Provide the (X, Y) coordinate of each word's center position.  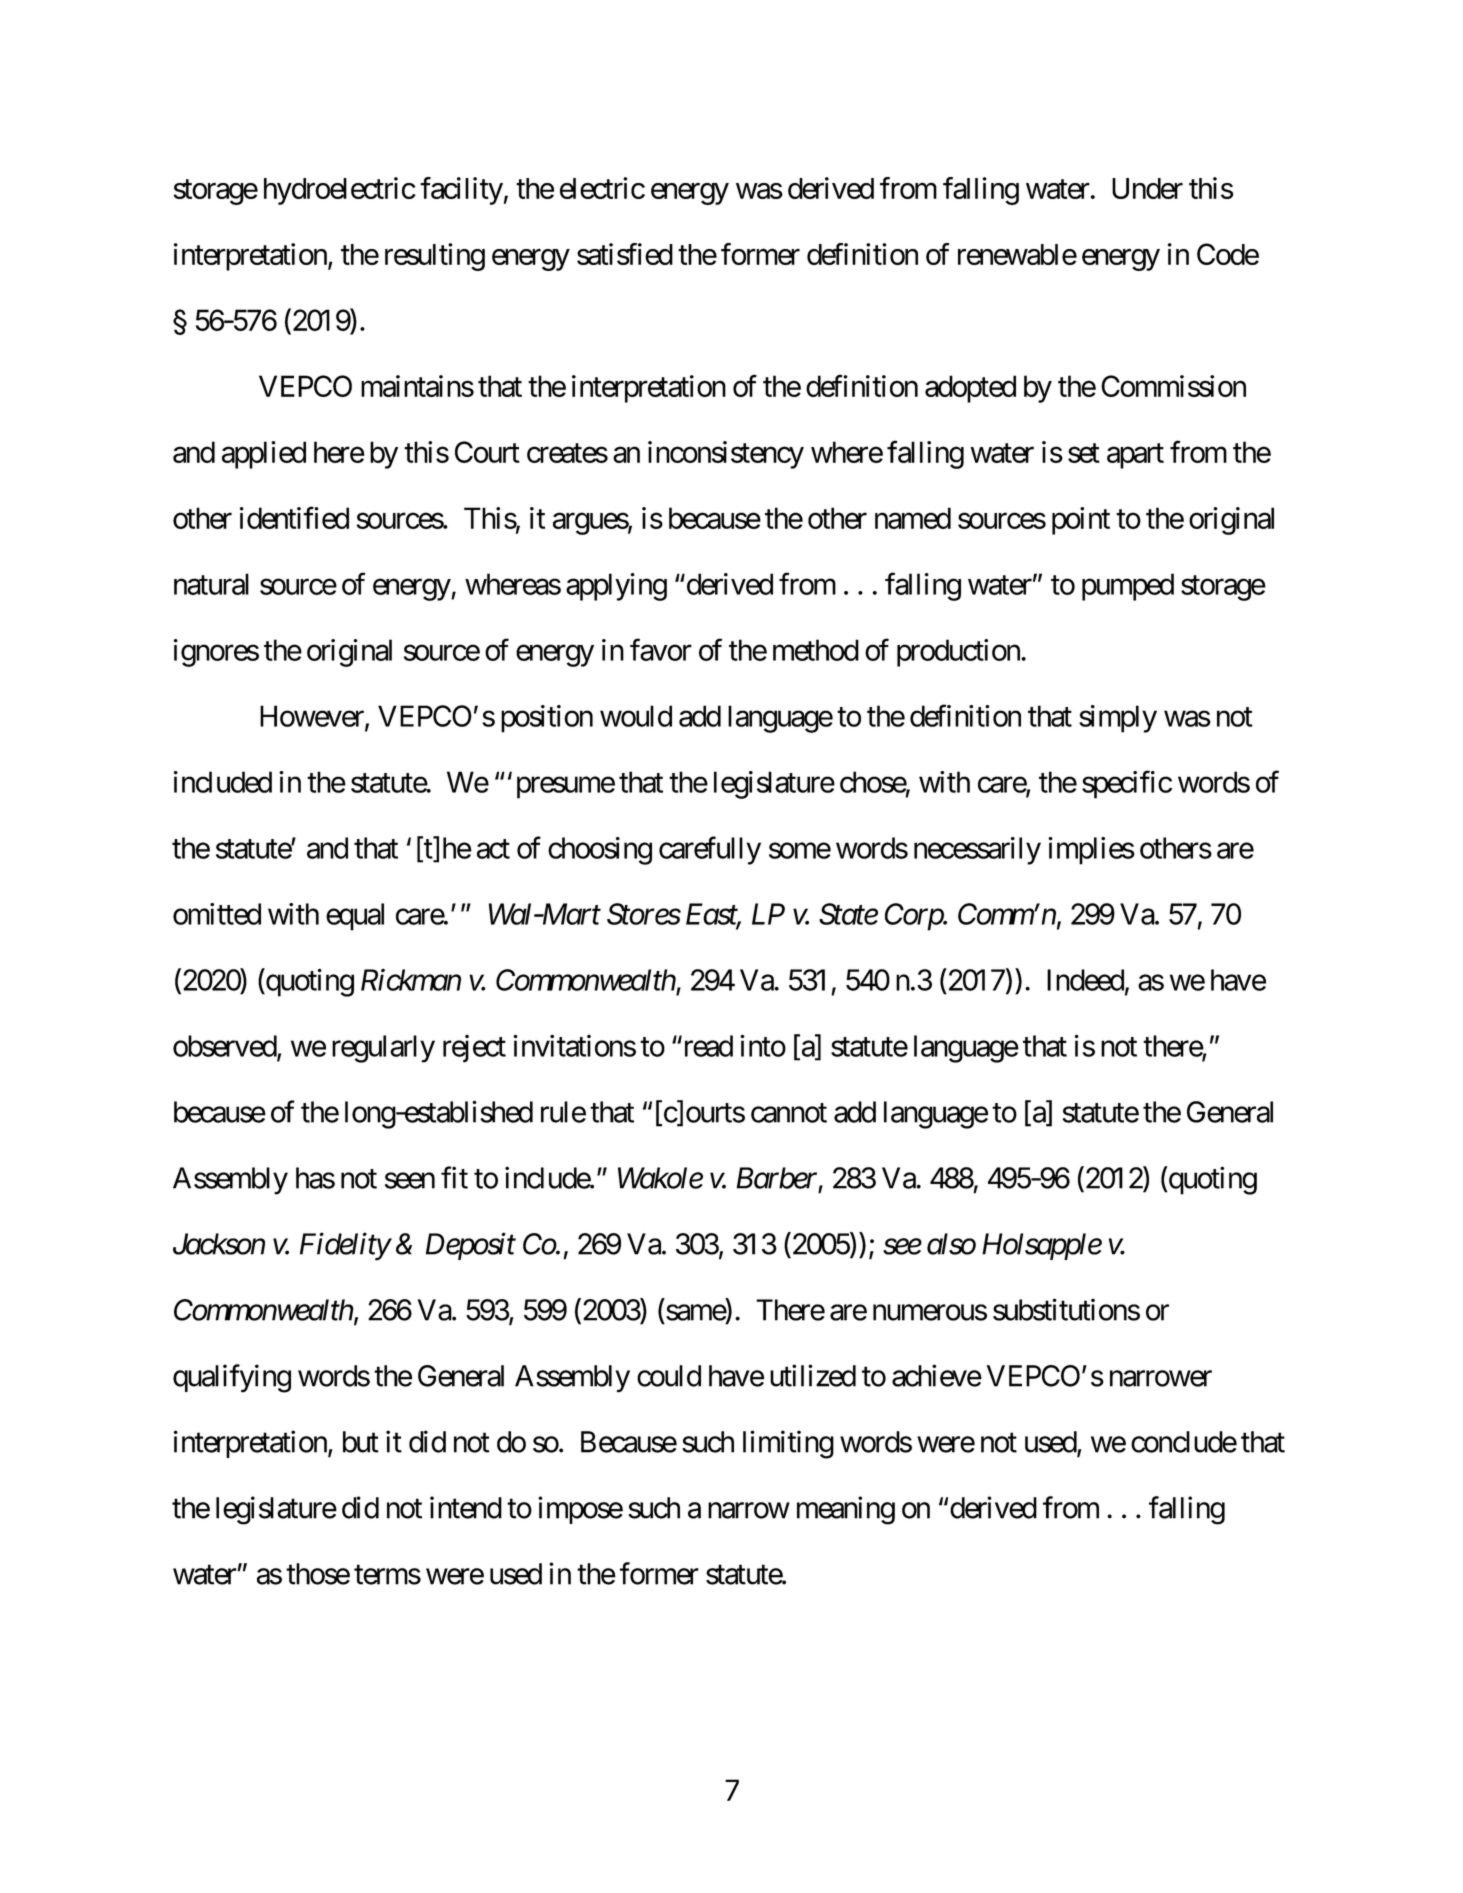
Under (1147, 188)
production (959, 653)
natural (211, 584)
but (361, 1442)
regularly (383, 1049)
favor (661, 649)
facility (461, 191)
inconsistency (726, 455)
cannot (789, 1113)
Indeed (1085, 980)
